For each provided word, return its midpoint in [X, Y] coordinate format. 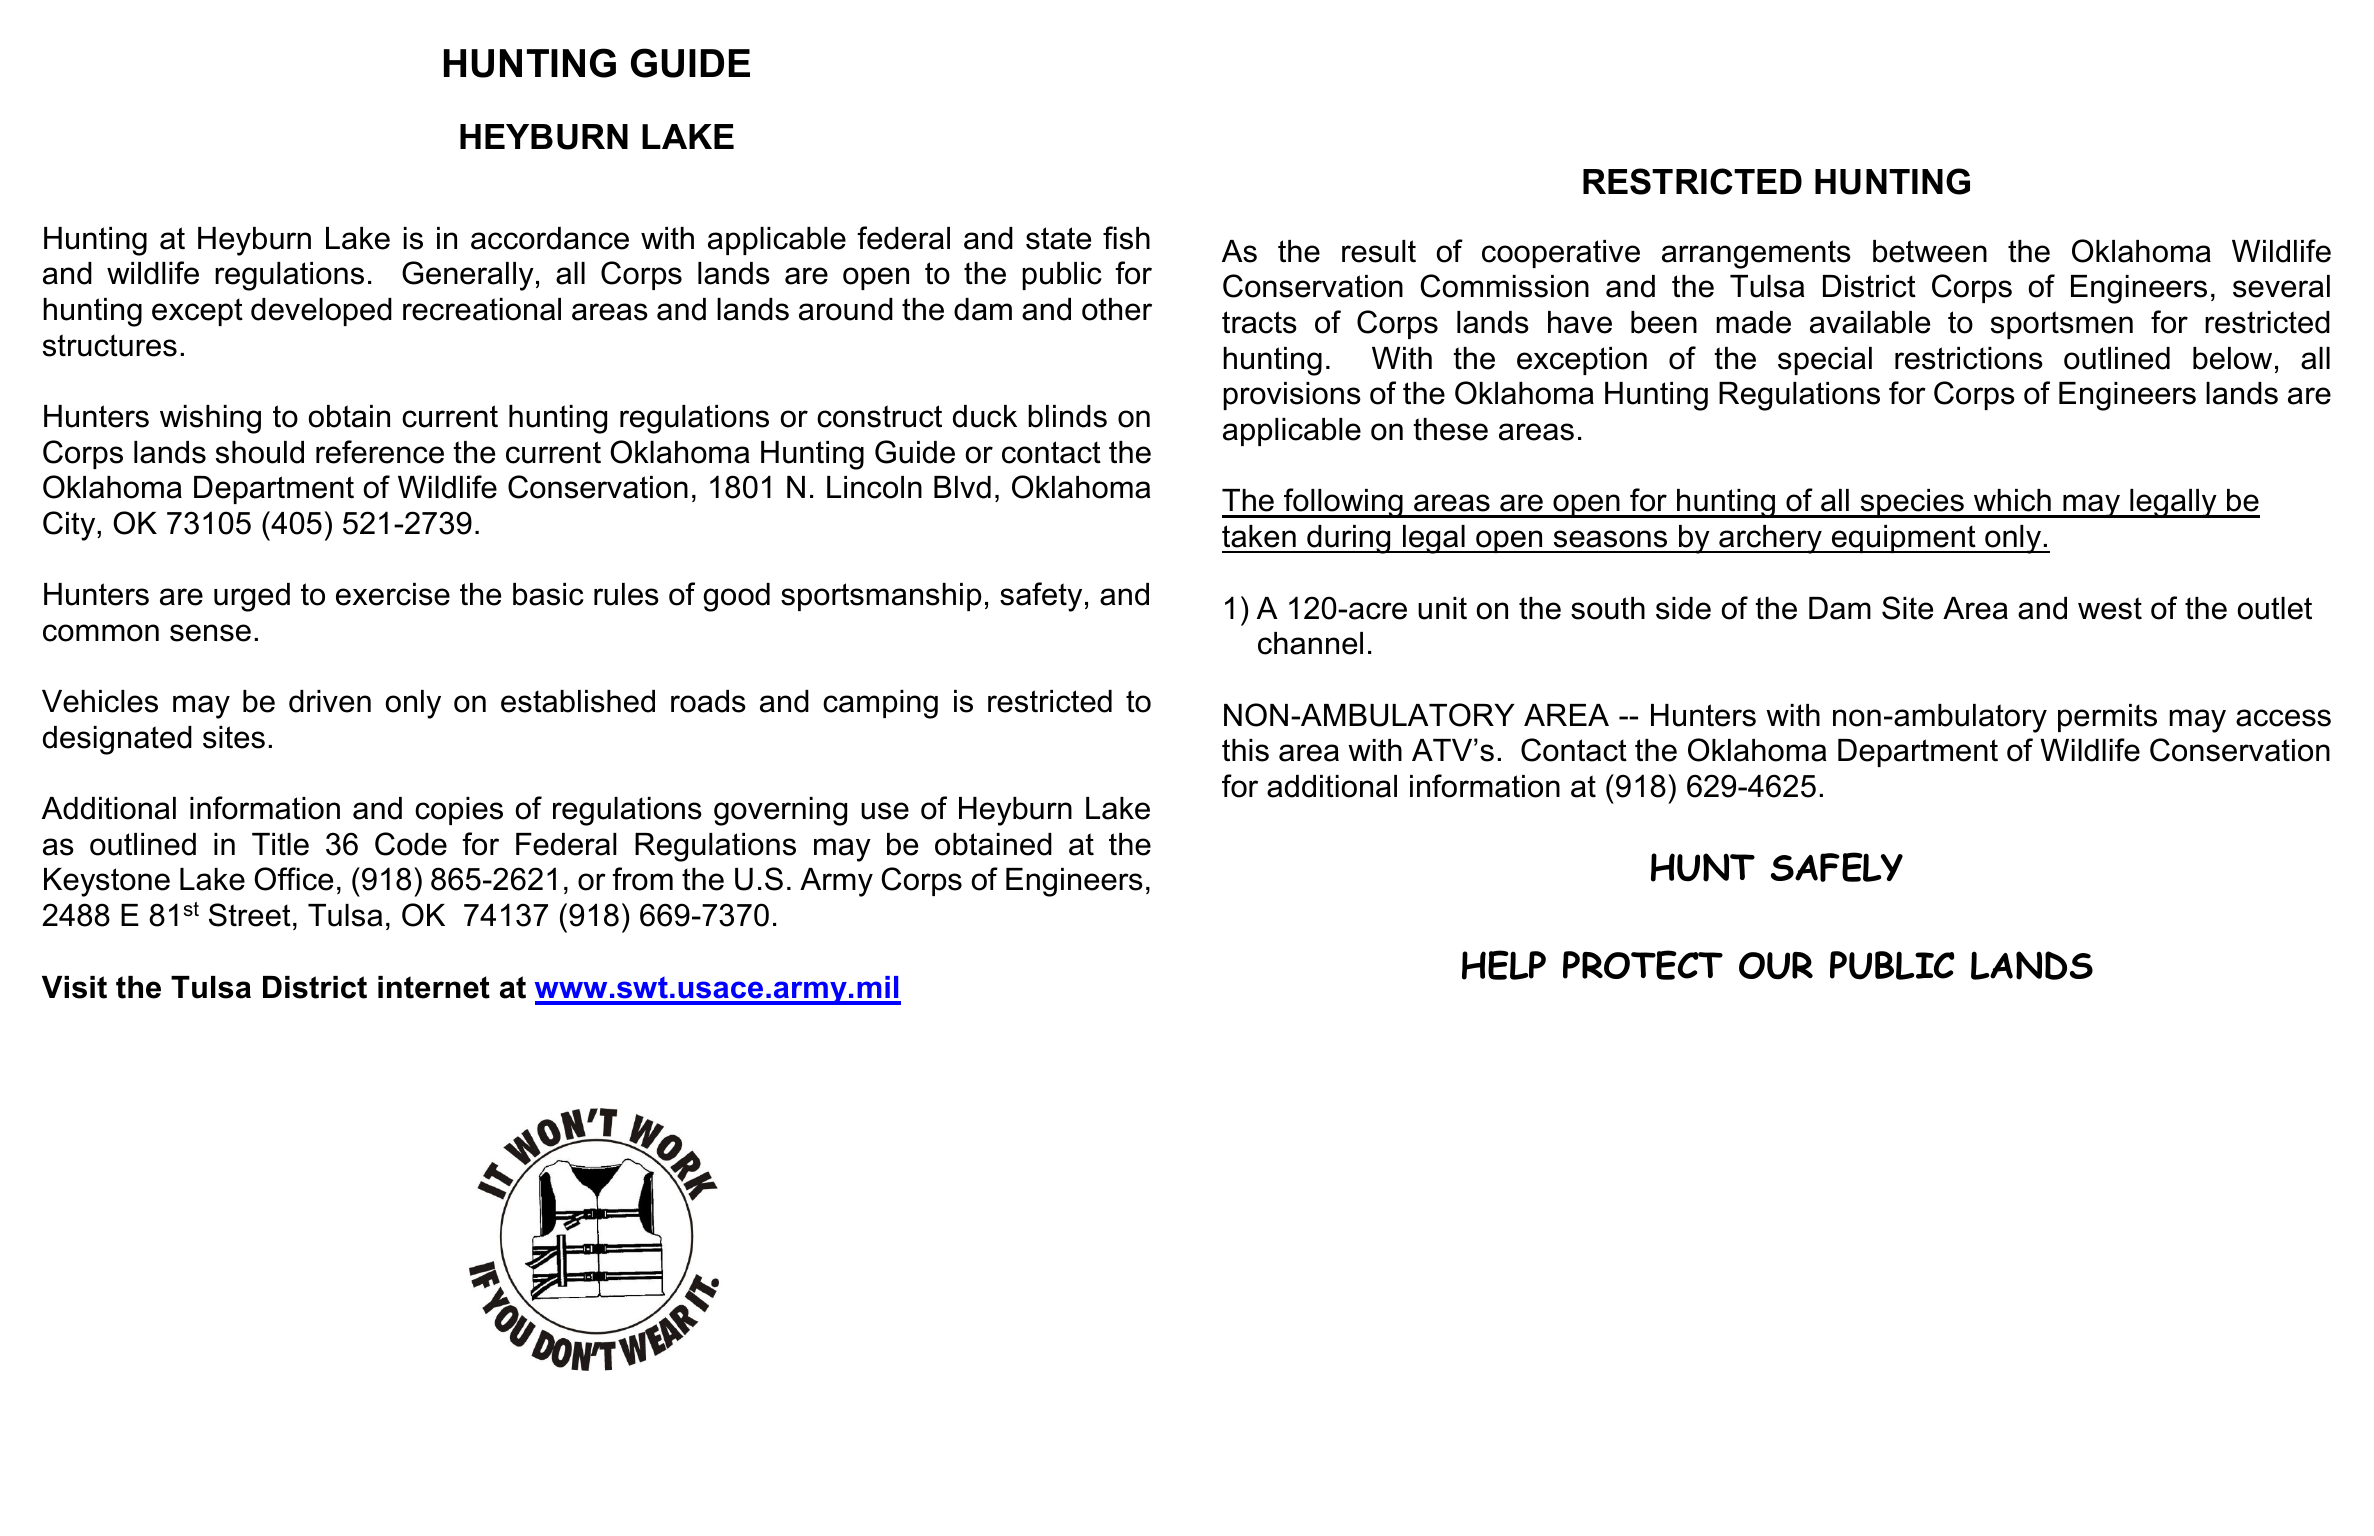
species [1912, 503]
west [2110, 608]
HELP [1504, 965]
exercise [393, 594]
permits [2107, 718]
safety [1041, 597]
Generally [468, 276]
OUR [1776, 966]
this [1245, 750]
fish [1126, 238]
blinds [1067, 416]
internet [434, 987]
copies [459, 811]
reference [380, 452]
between [1930, 251]
